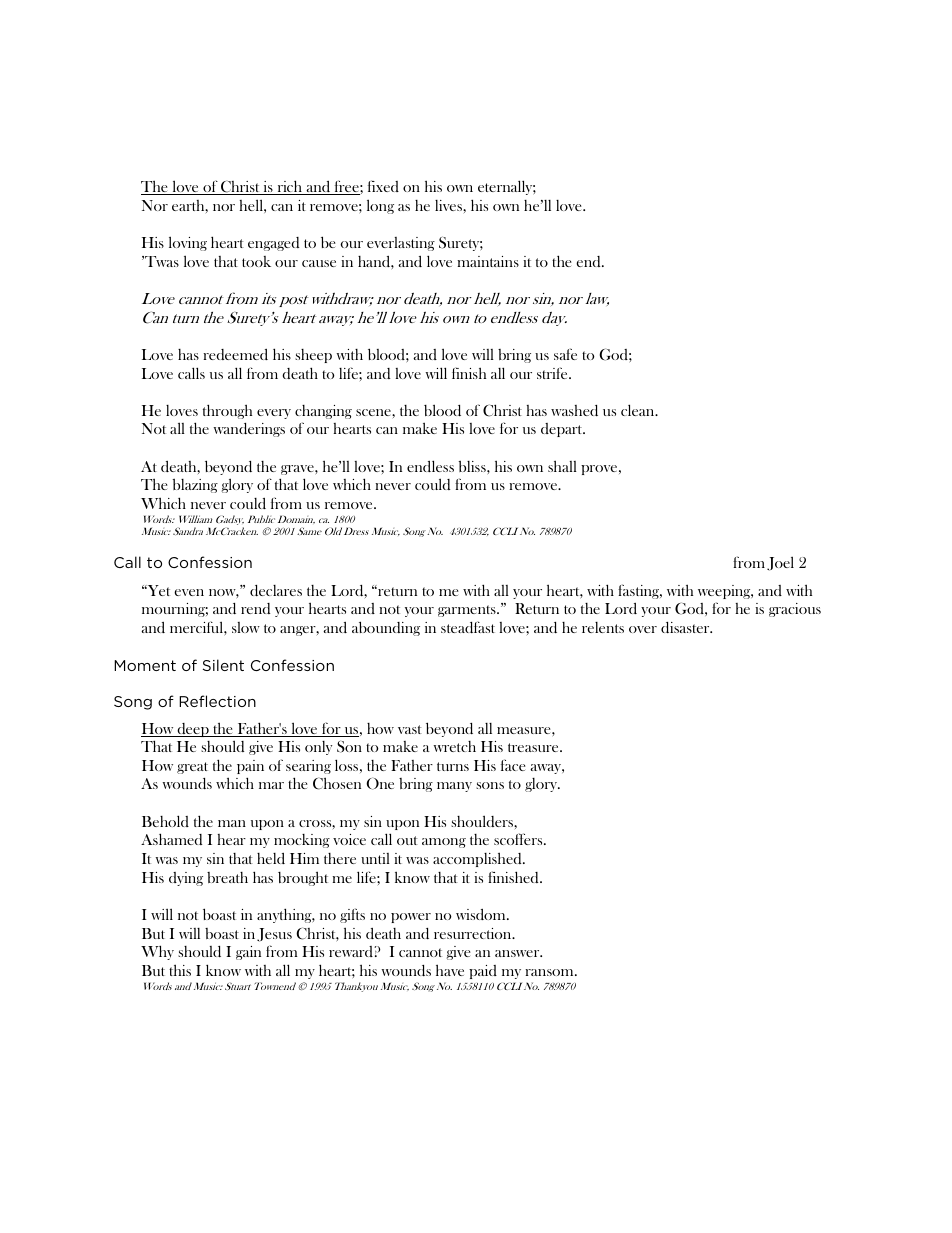 The image size is (952, 1233). Describe the element at coordinates (488, 261) in the page. I see `maintains` at that location.
